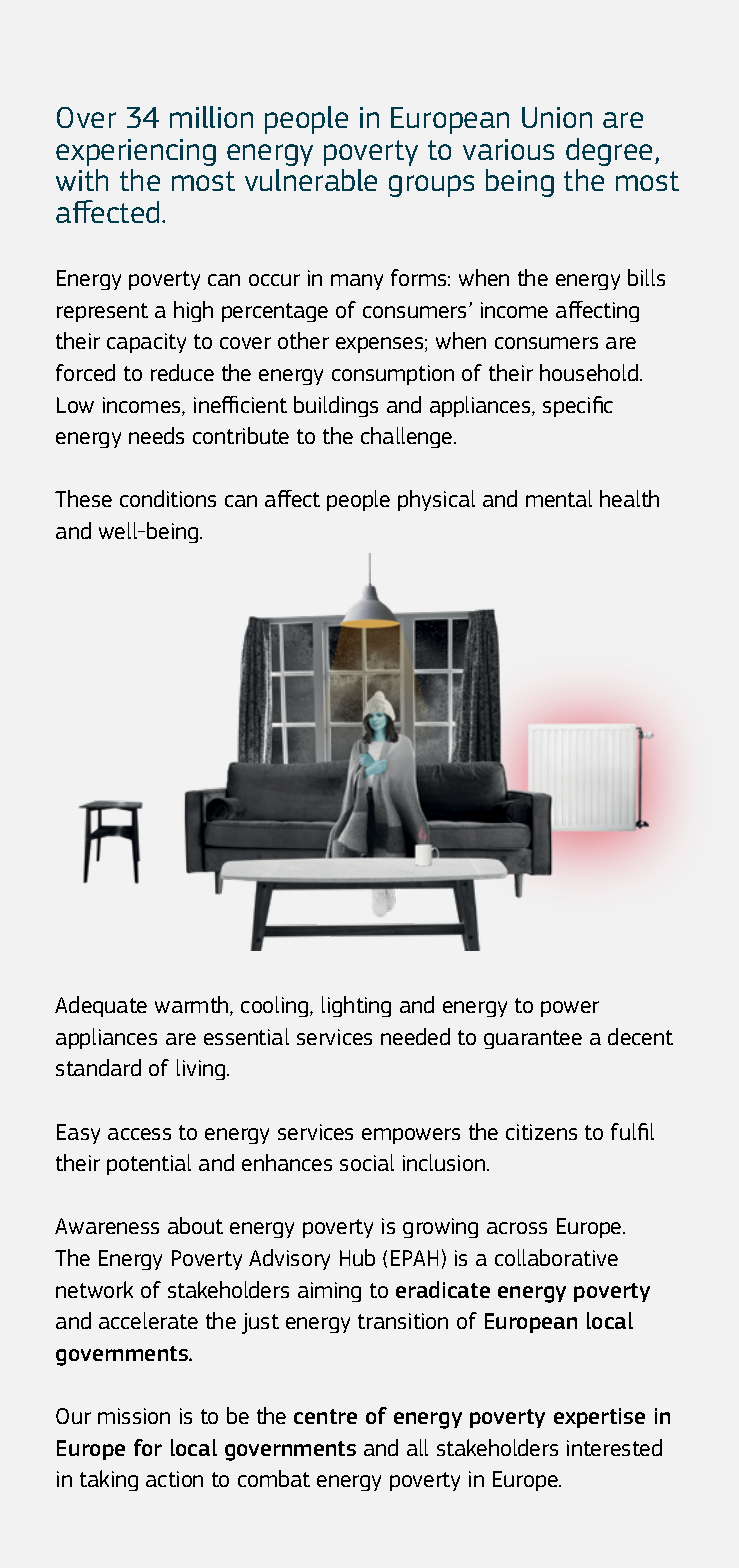  What do you see at coordinates (311, 180) in the screenshot?
I see `vulnerable` at bounding box center [311, 180].
